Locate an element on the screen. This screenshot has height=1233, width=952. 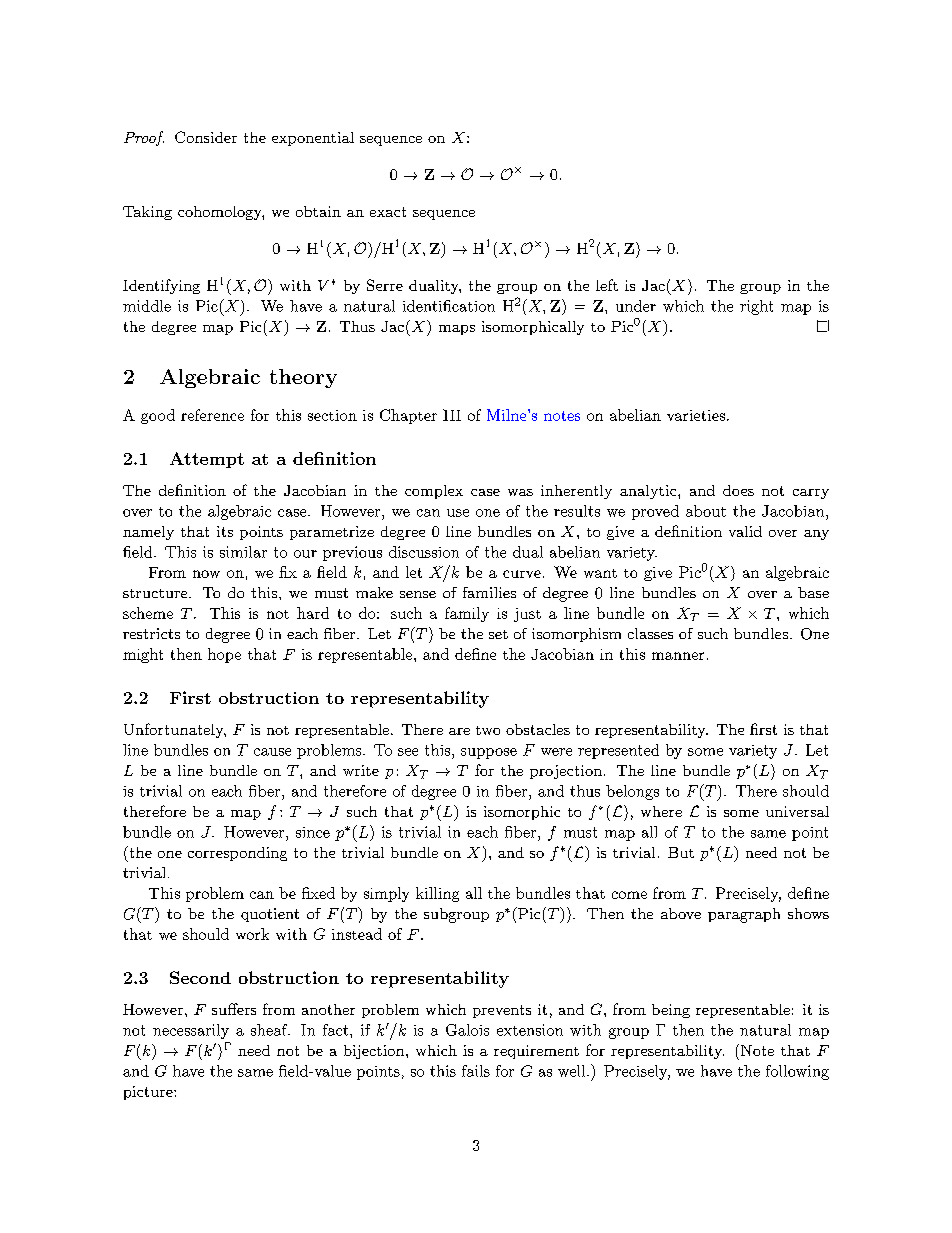
right is located at coordinates (756, 307).
